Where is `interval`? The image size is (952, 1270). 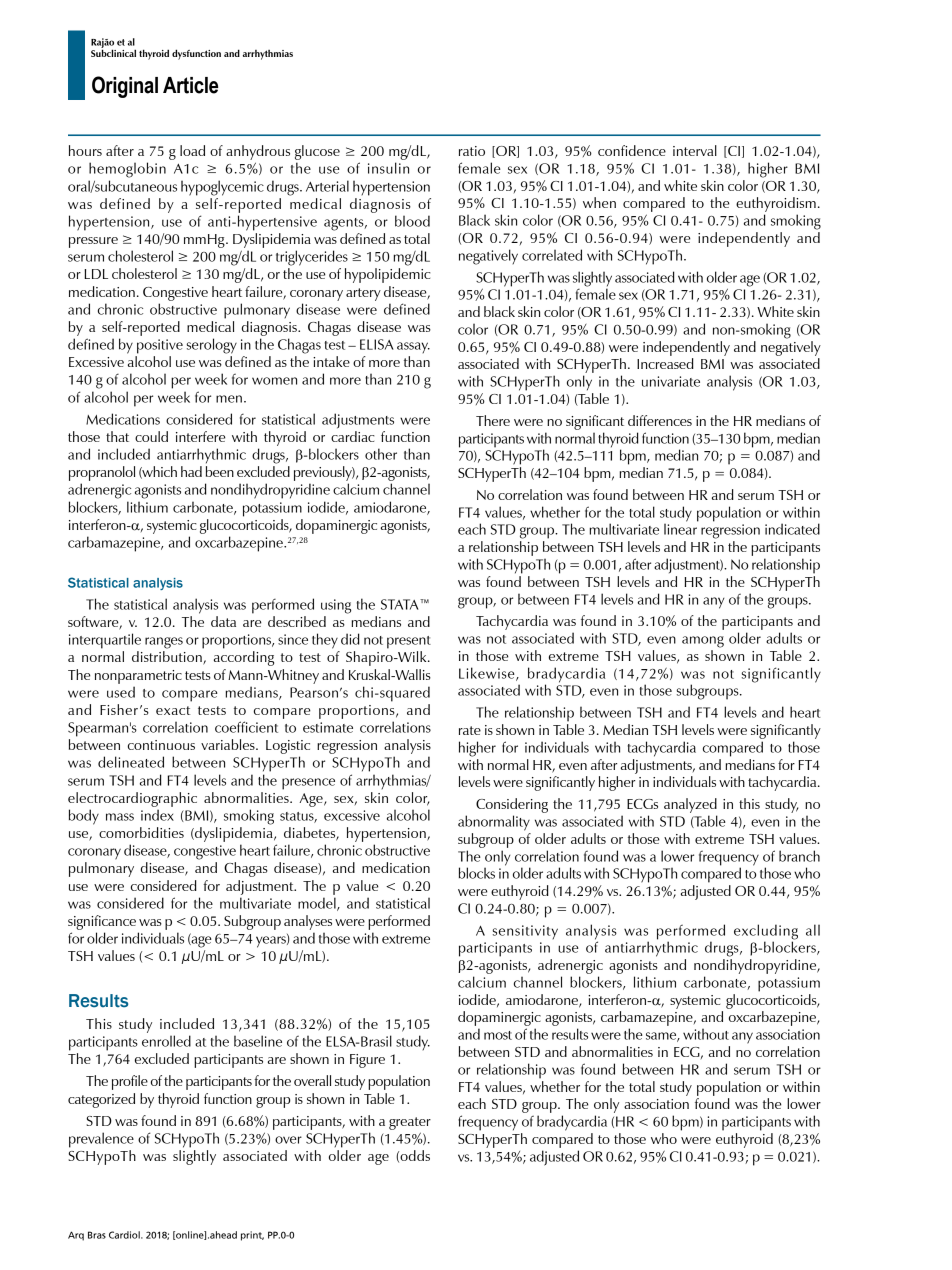 interval is located at coordinates (695, 150).
